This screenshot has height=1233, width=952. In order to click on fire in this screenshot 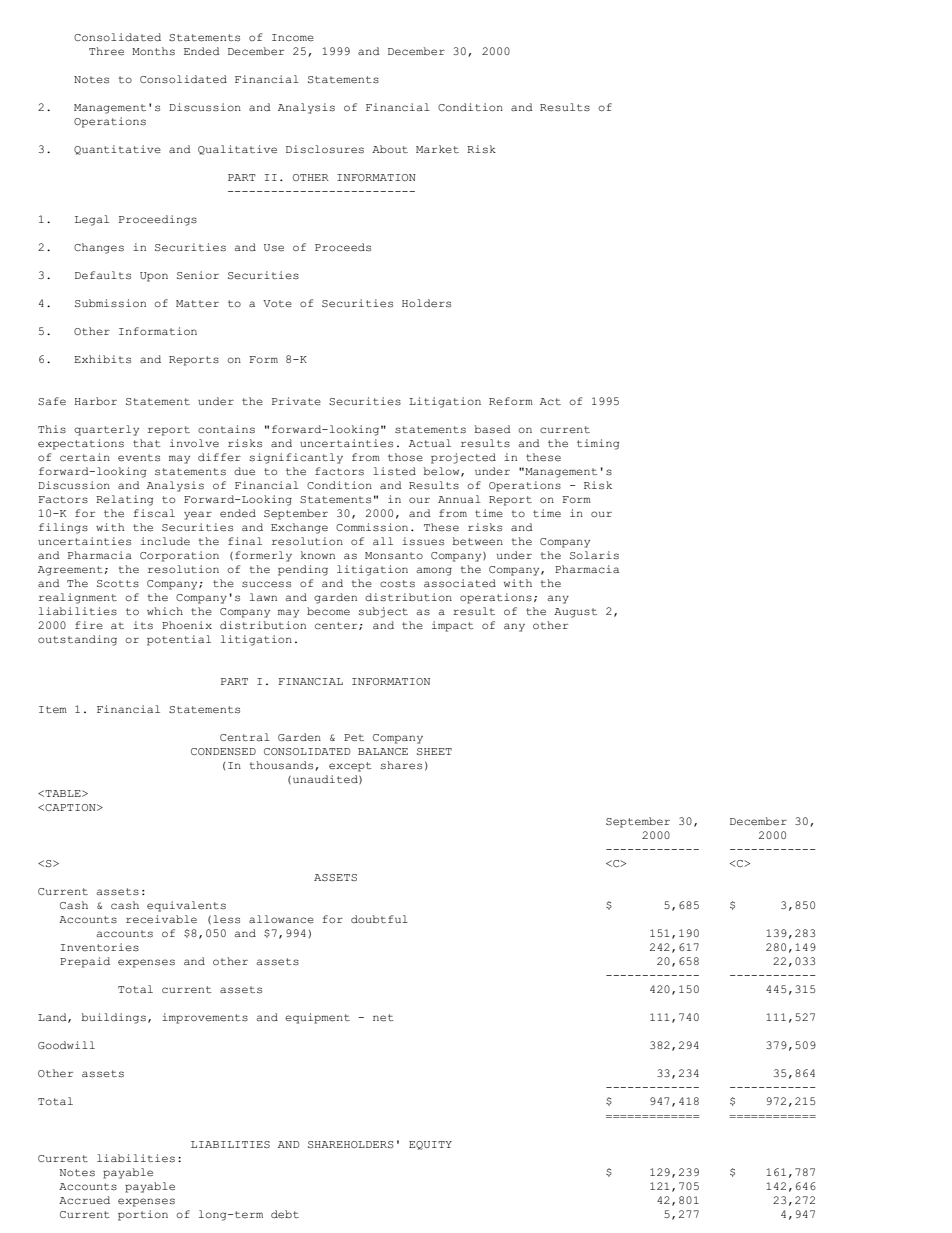, I will do `click(89, 625)`.
